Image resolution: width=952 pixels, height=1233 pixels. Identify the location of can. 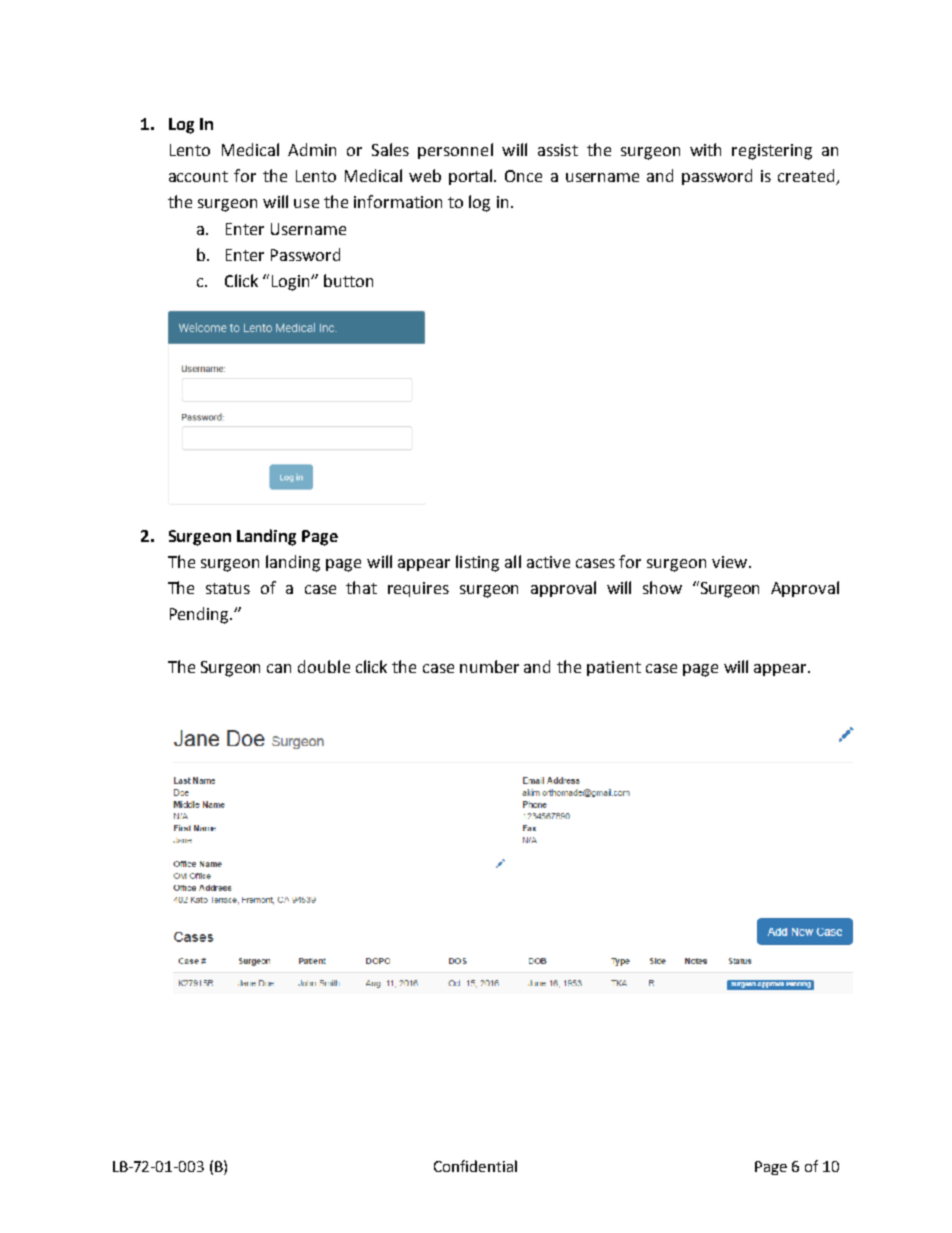
(279, 668).
